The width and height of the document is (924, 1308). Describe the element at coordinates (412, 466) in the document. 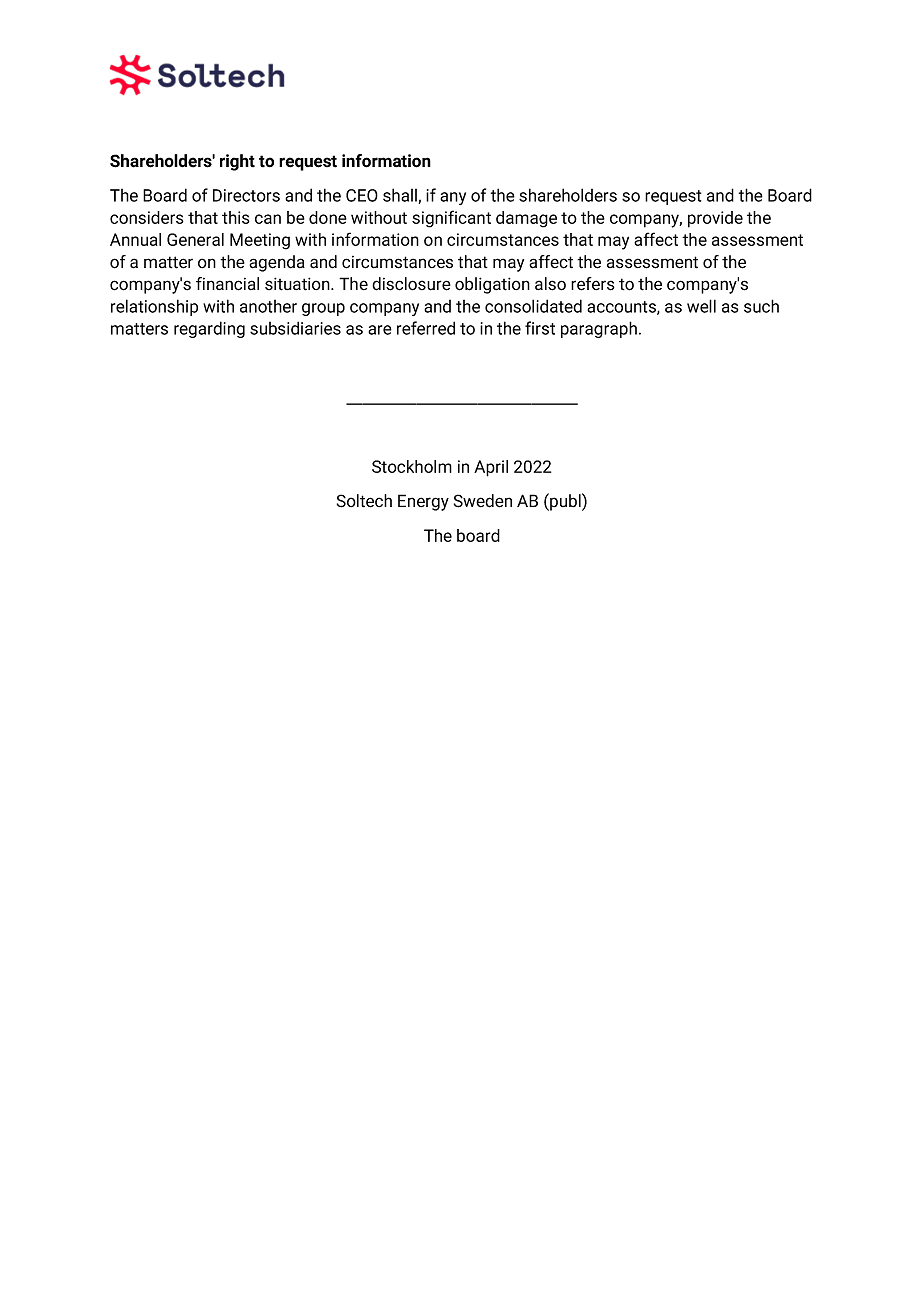

I see `Stockholm` at that location.
